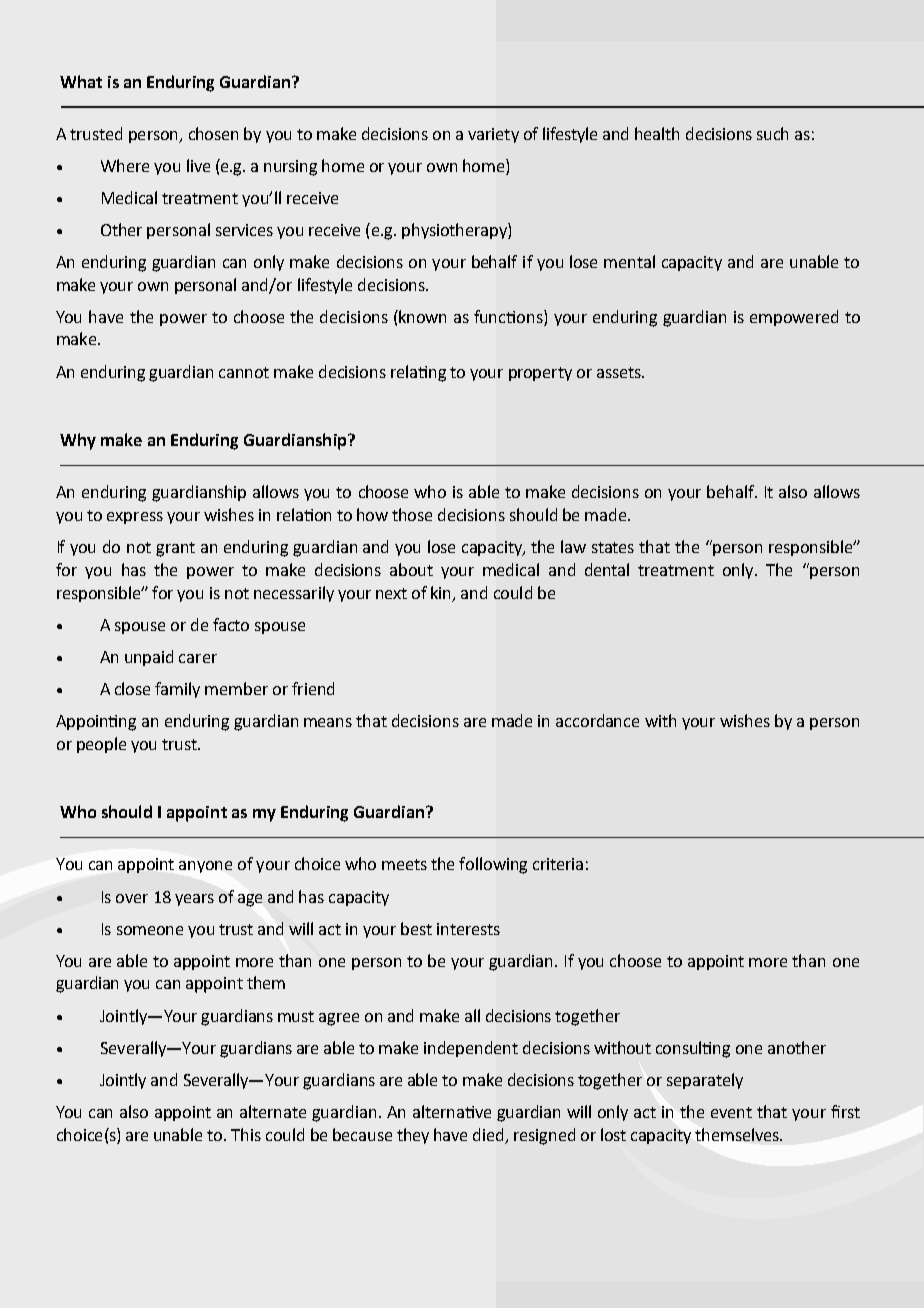  Describe the element at coordinates (246, 1134) in the document. I see `This` at that location.
